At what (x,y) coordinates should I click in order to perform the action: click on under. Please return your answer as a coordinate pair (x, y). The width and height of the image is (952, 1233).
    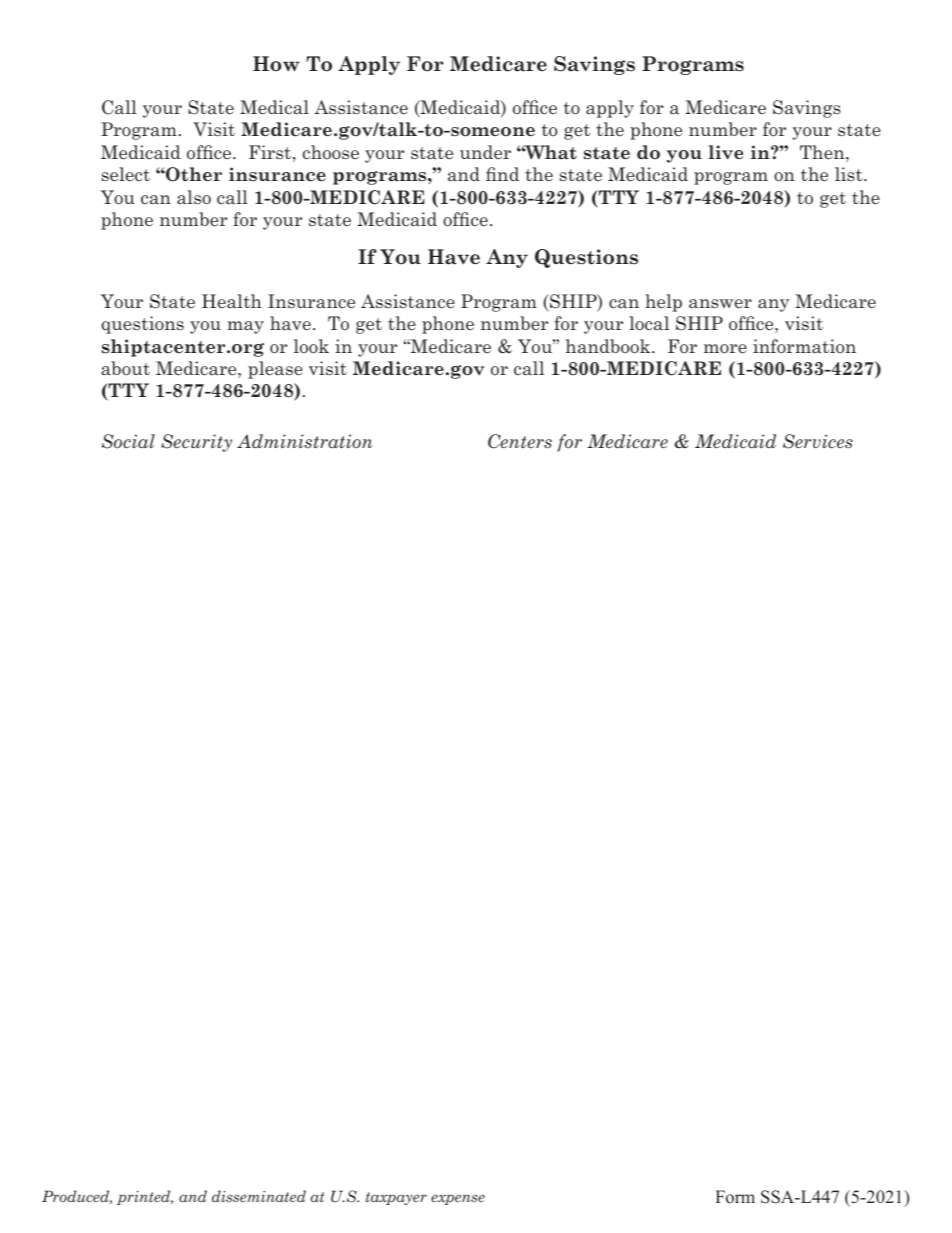
    Looking at the image, I should click on (485, 152).
